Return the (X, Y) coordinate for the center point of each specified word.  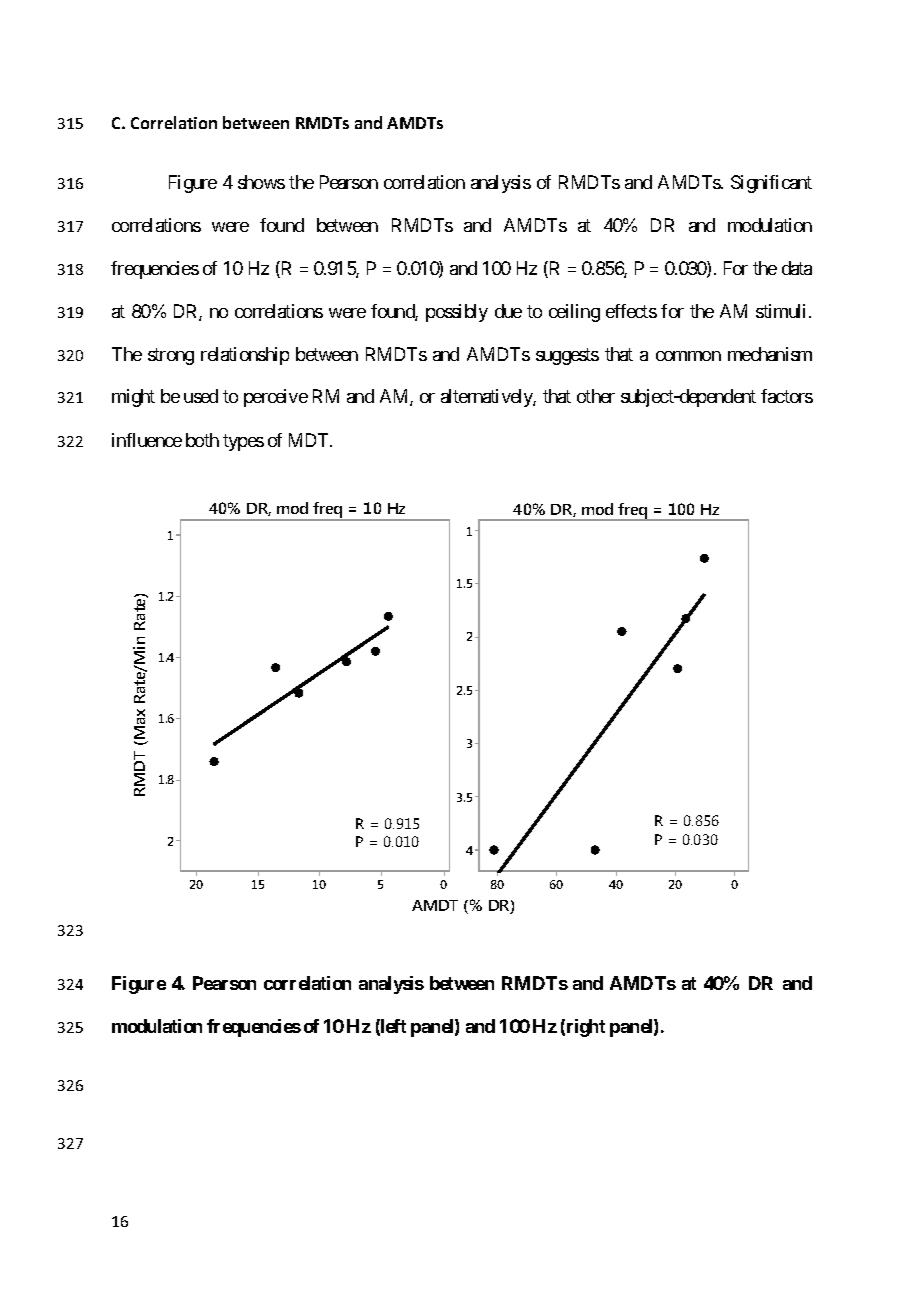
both (202, 440)
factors (787, 396)
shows (261, 182)
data (797, 268)
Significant (771, 184)
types (243, 442)
